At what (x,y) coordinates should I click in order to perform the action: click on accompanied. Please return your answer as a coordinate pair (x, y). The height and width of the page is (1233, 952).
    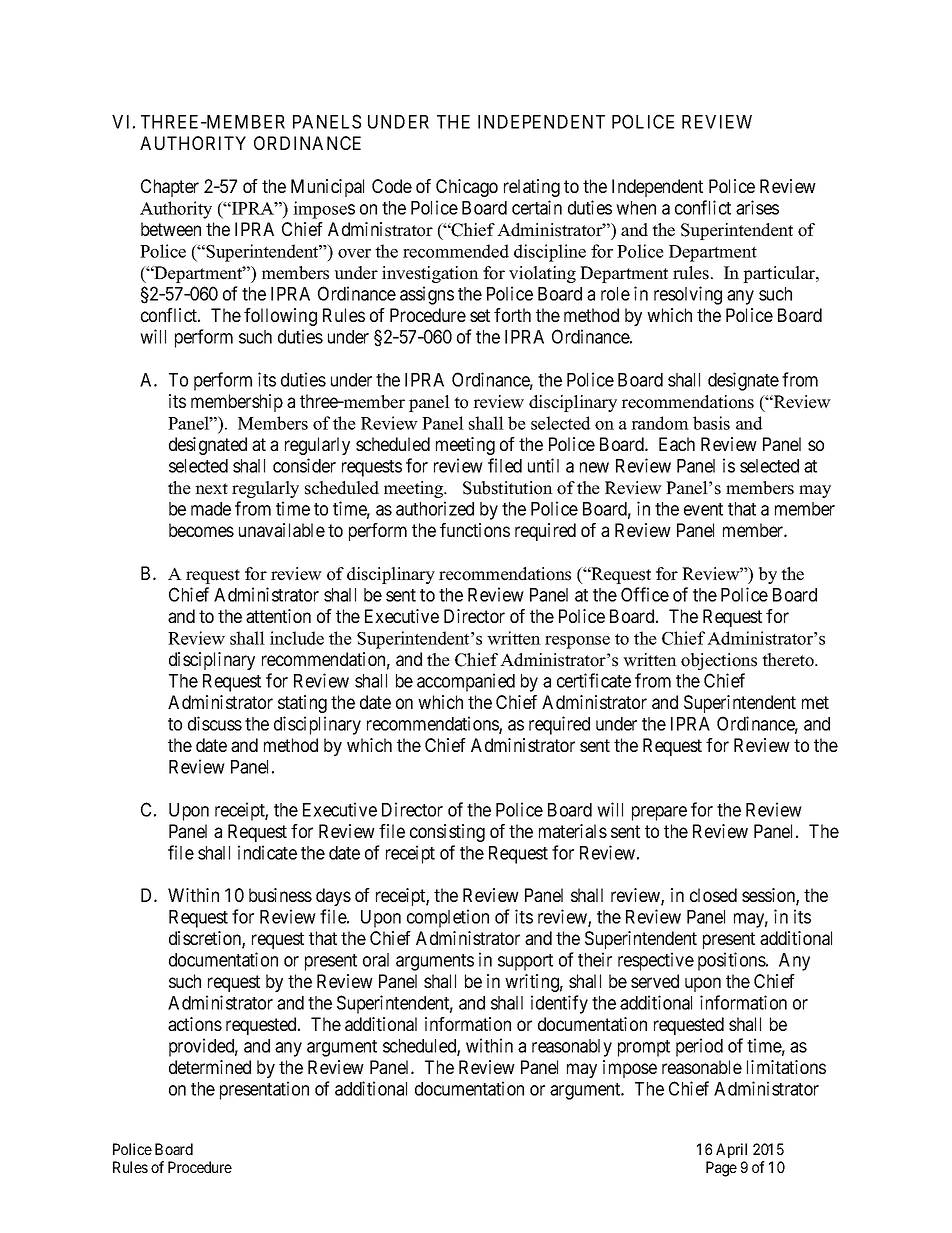
    Looking at the image, I should click on (466, 682).
